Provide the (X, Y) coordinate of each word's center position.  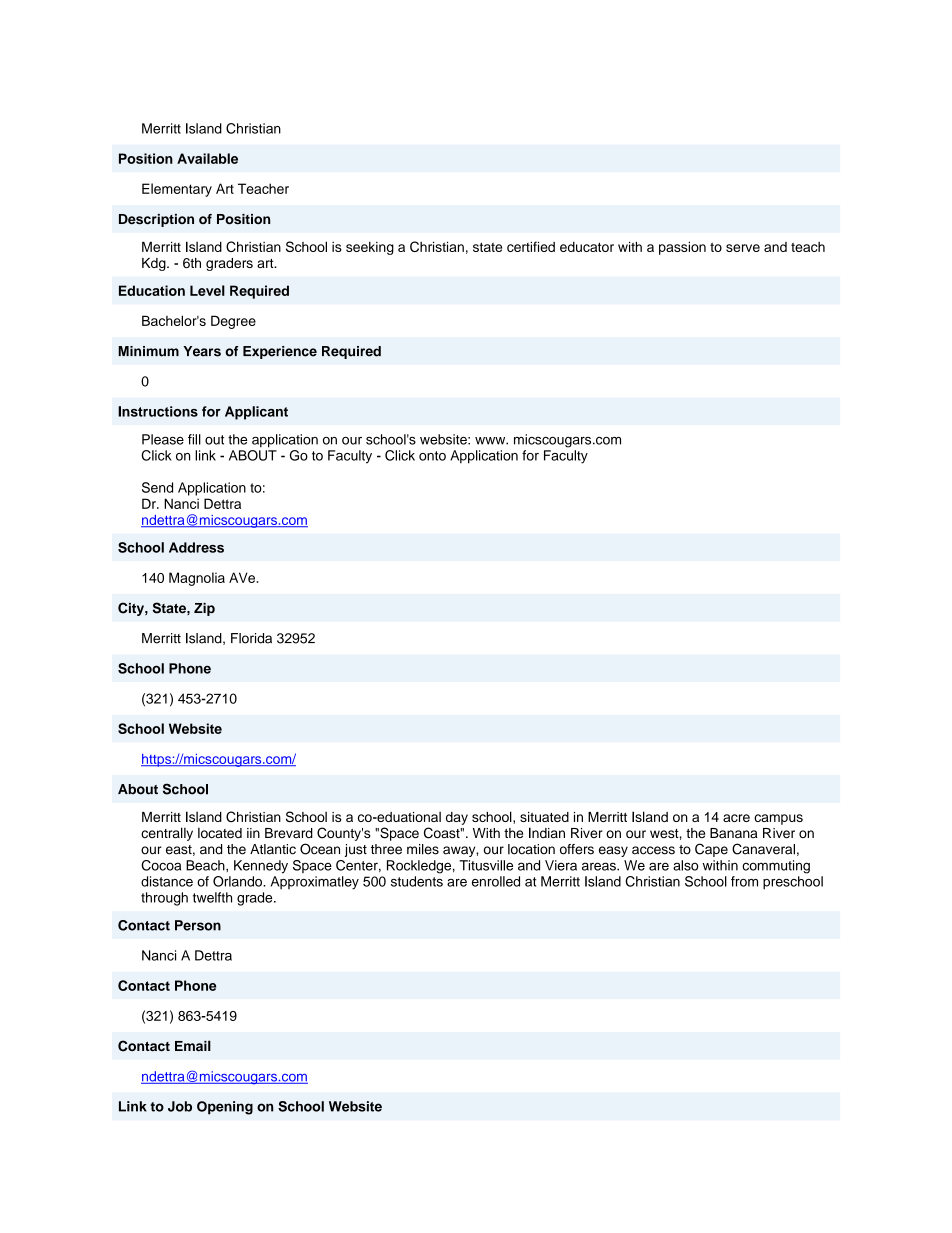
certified (531, 246)
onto (432, 456)
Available (207, 158)
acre (736, 818)
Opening (225, 1108)
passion (682, 248)
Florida (251, 638)
